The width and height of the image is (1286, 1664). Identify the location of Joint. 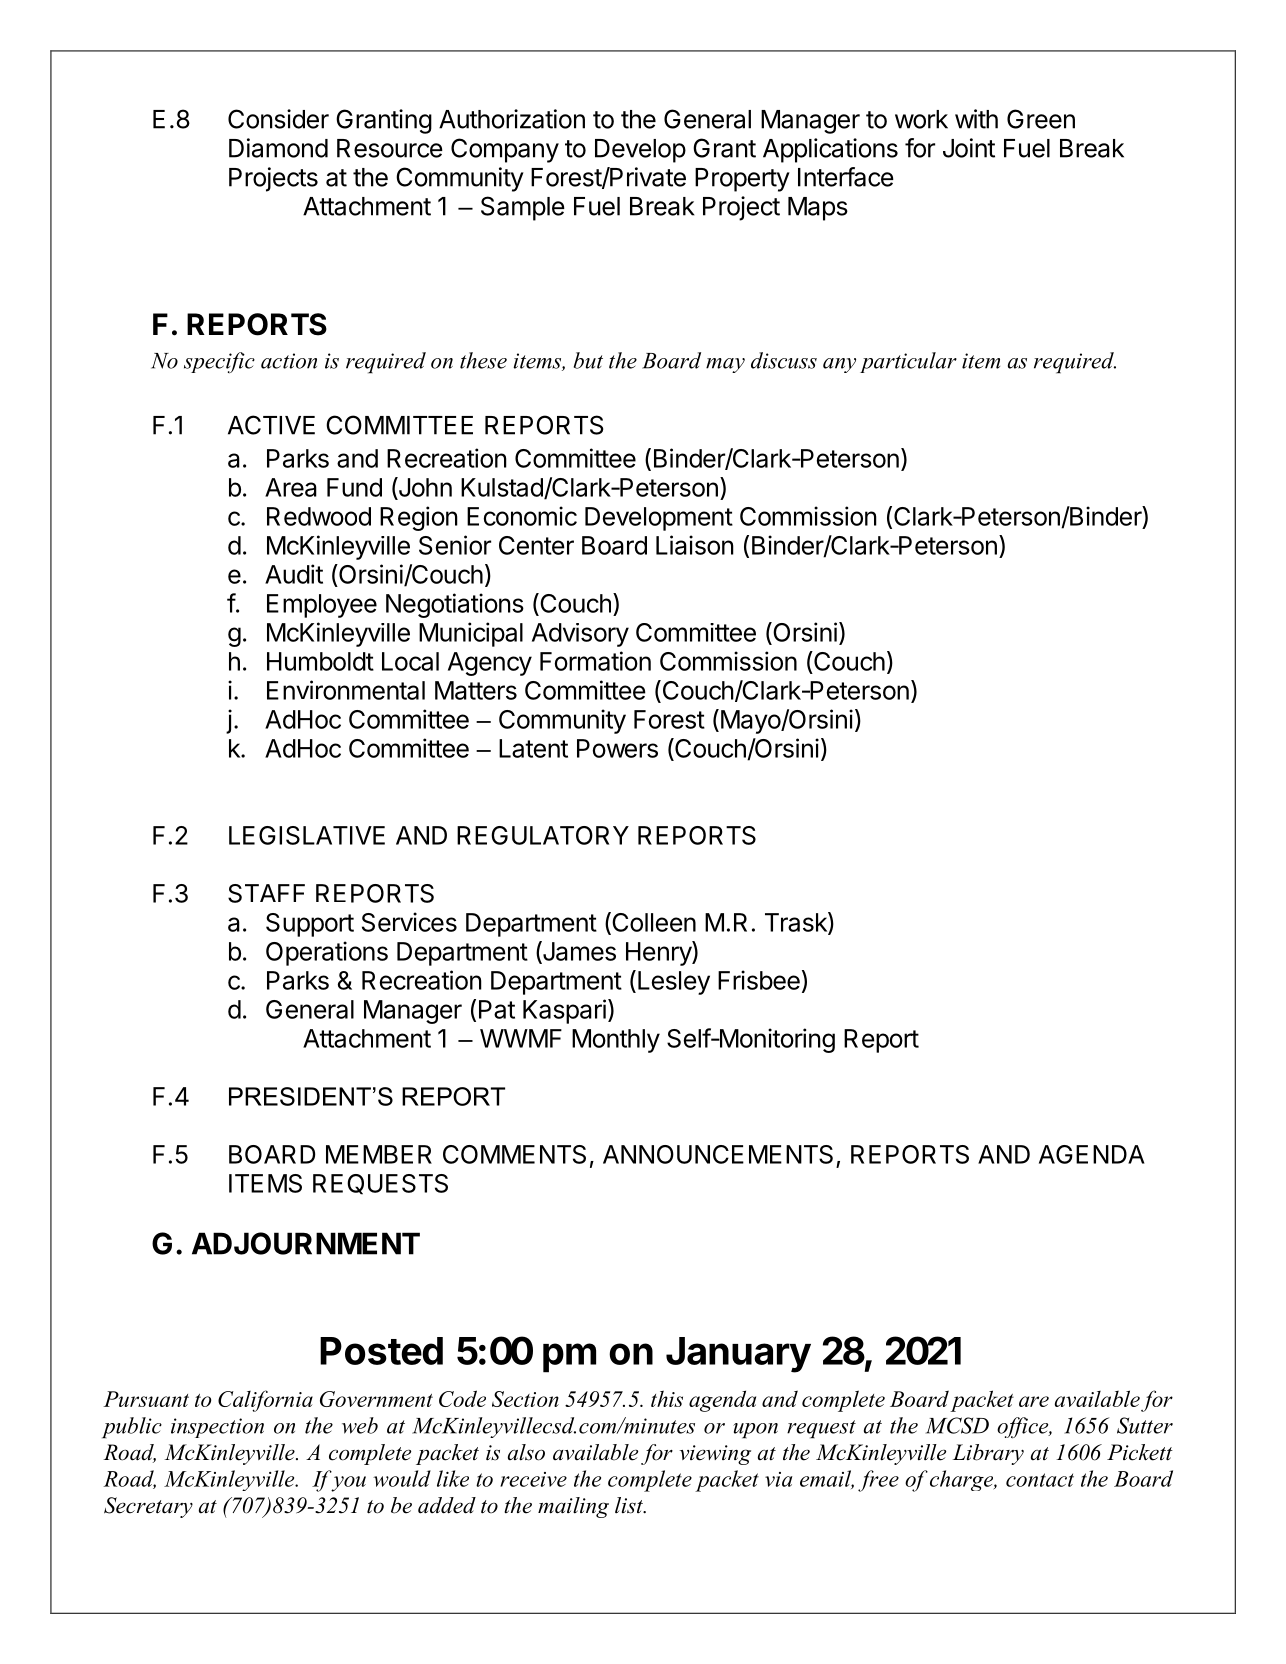
(969, 148).
